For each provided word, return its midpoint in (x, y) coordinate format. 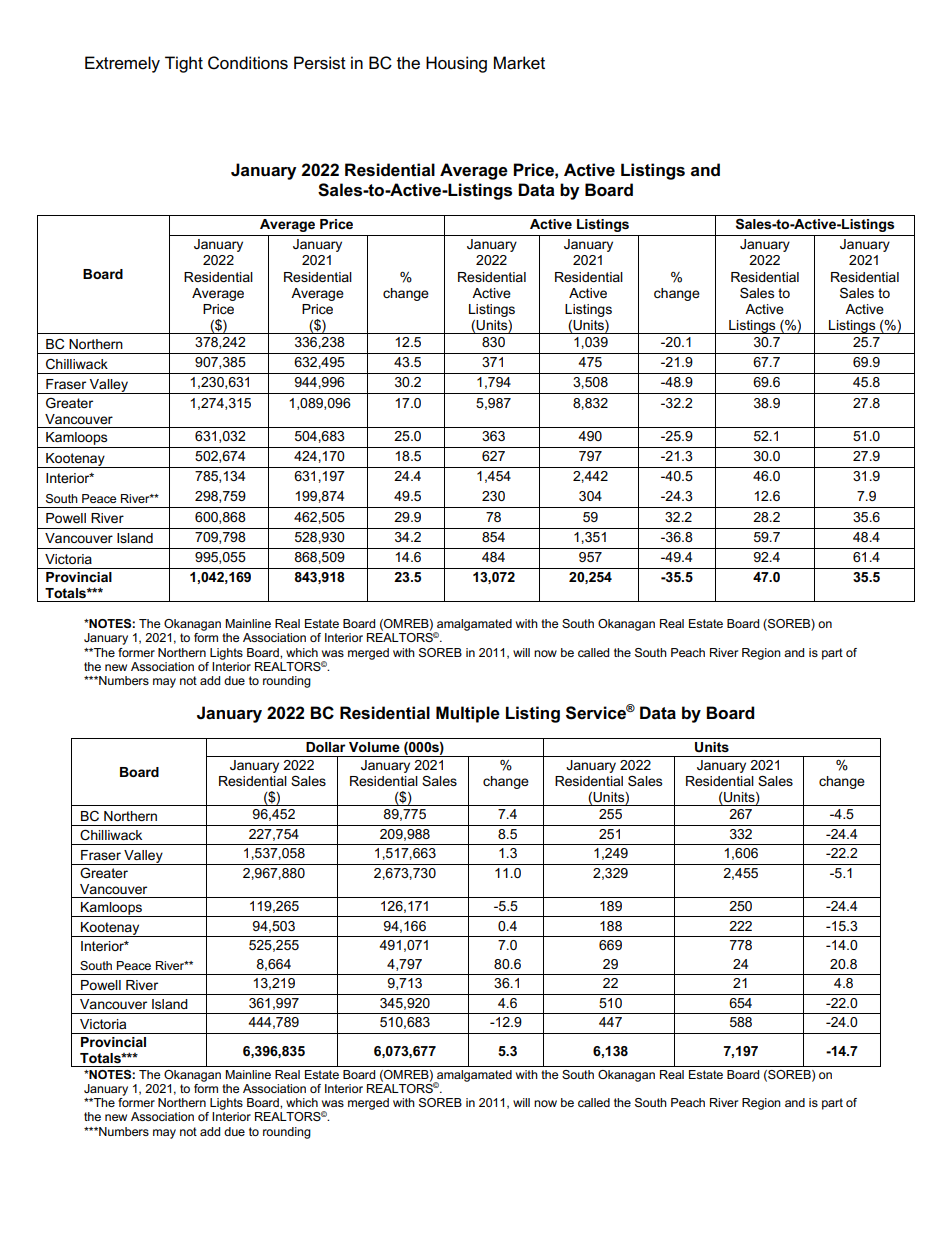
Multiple (468, 714)
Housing (456, 64)
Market (519, 63)
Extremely (122, 64)
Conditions (248, 63)
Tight (184, 64)
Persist (320, 63)
